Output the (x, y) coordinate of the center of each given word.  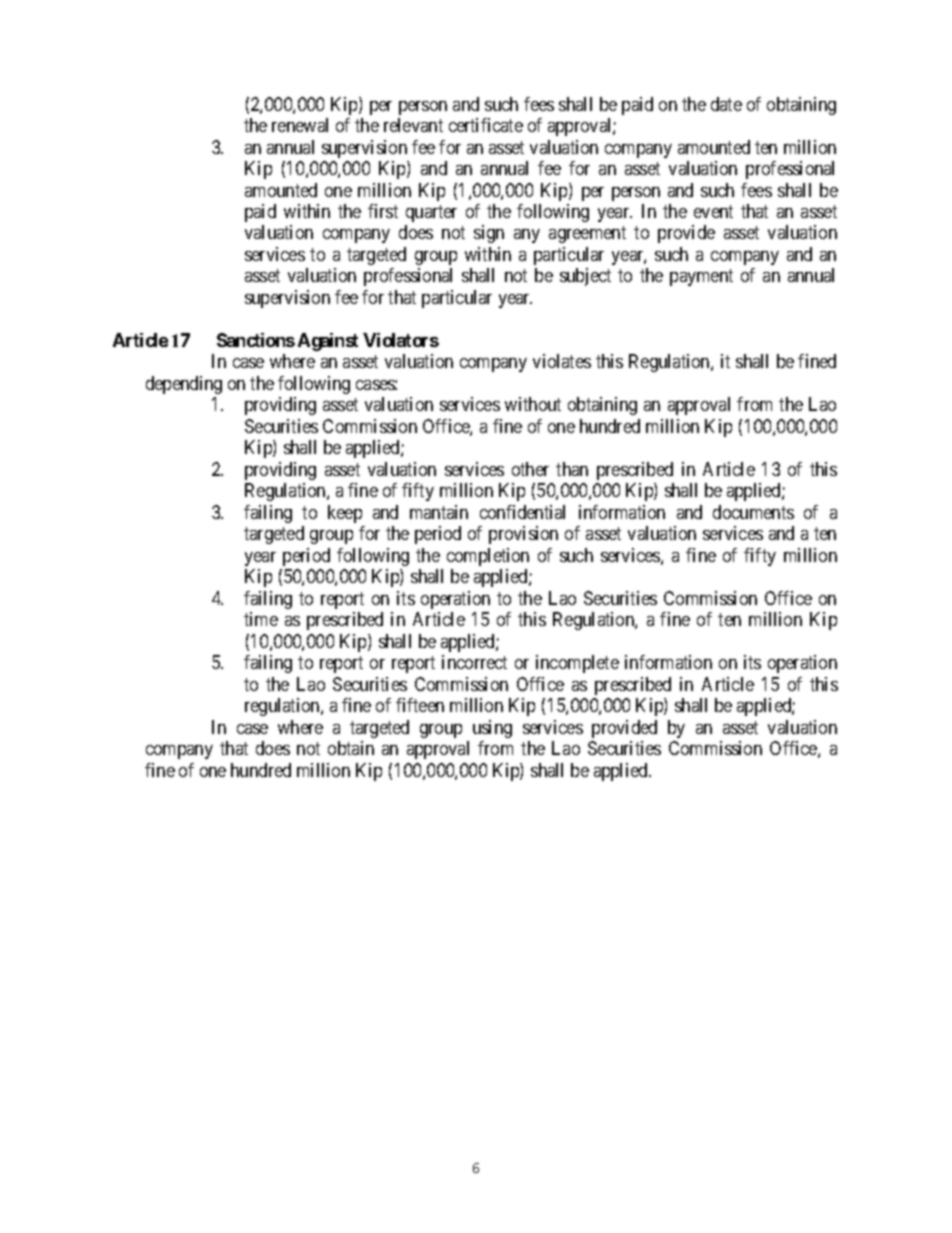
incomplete (577, 664)
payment (701, 278)
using (492, 729)
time (261, 619)
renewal (300, 125)
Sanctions (256, 340)
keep (345, 514)
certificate (486, 125)
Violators (401, 340)
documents (753, 512)
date (726, 104)
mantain (439, 512)
